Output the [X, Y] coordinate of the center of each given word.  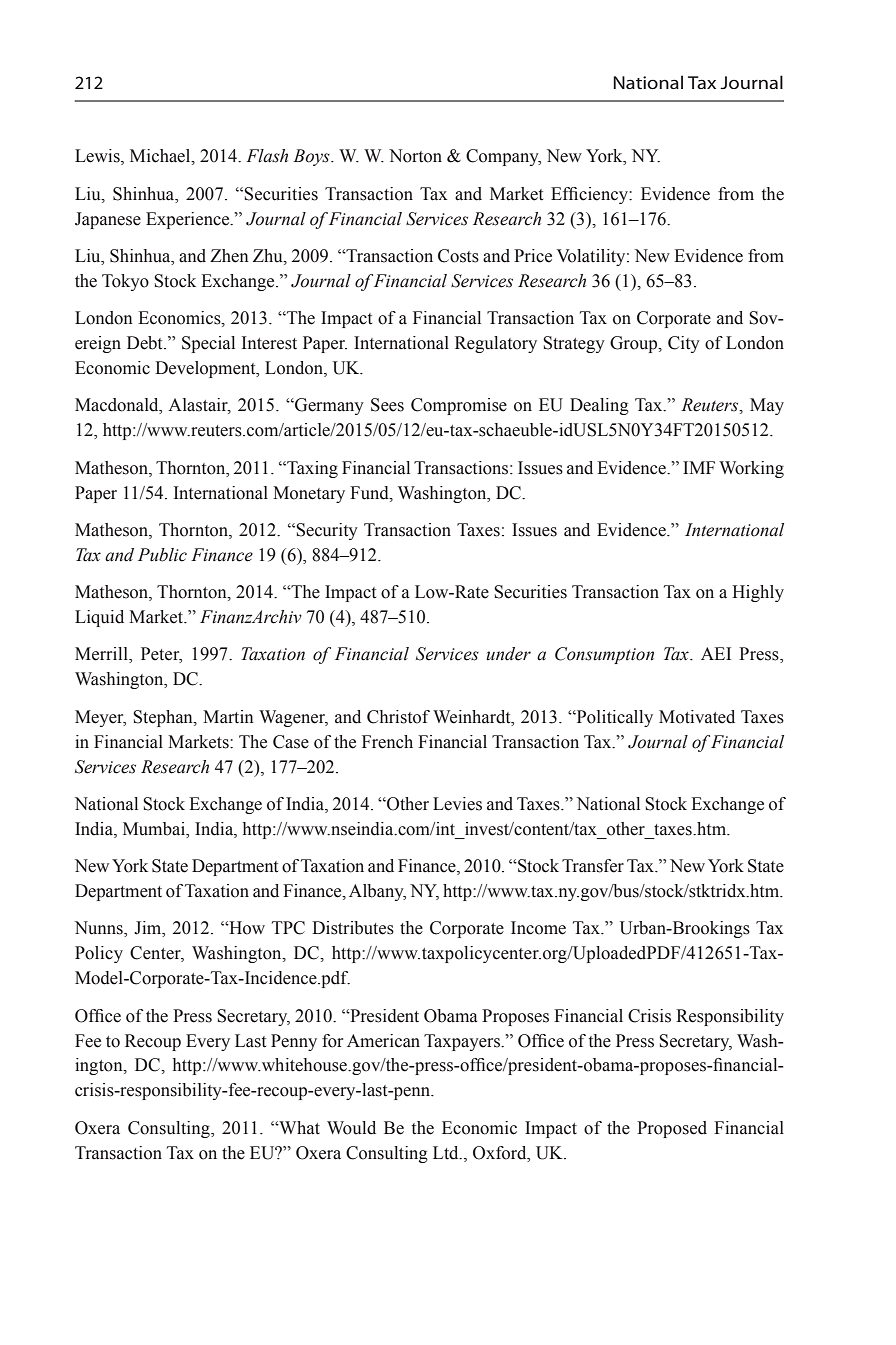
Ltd [447, 1153]
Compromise [459, 406]
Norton [415, 156]
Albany [377, 892]
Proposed [672, 1129]
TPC [288, 928]
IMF [699, 467]
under [509, 654]
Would [351, 1128]
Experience [189, 220]
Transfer [593, 866]
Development [206, 369]
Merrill [102, 655]
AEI [716, 653]
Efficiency [590, 195]
